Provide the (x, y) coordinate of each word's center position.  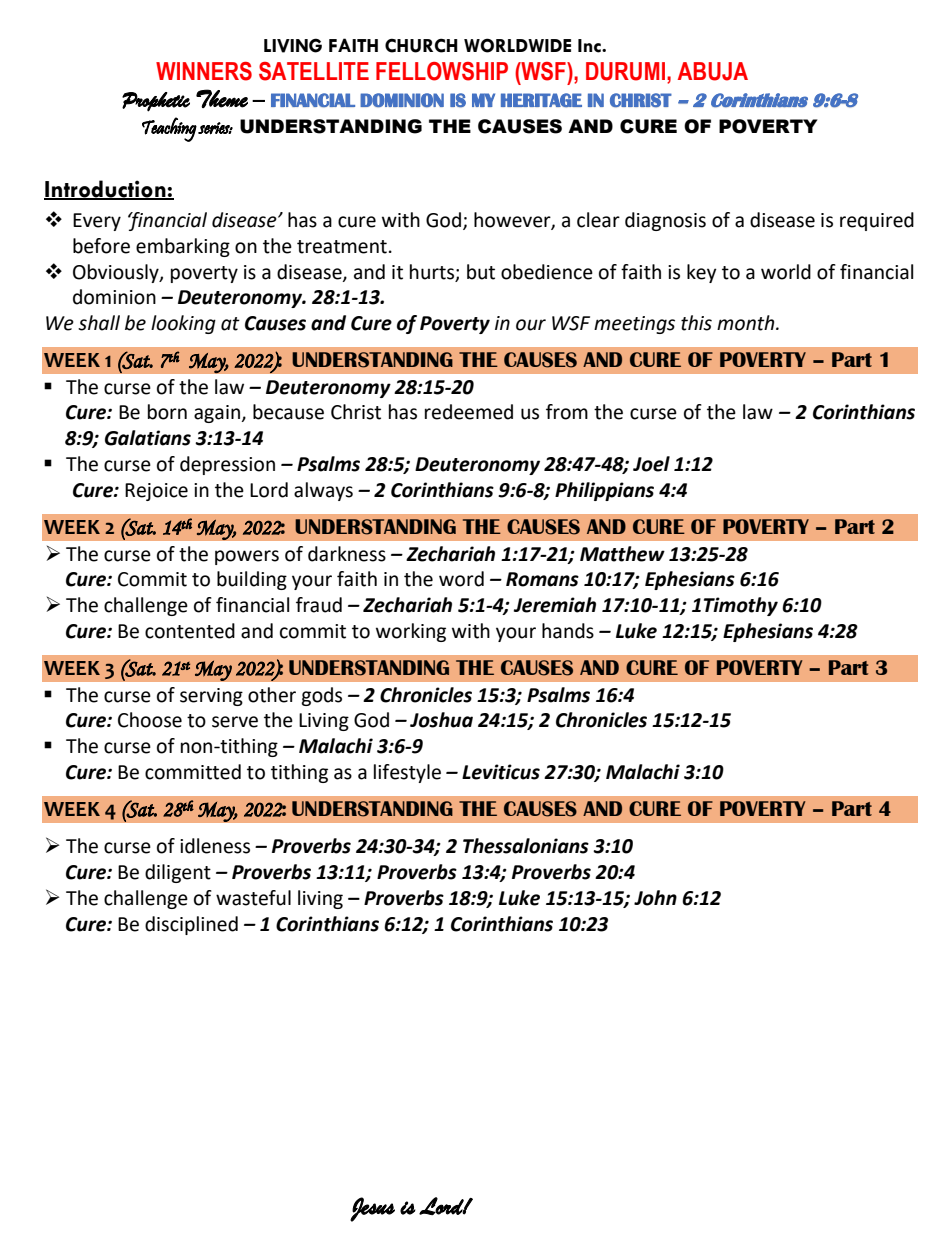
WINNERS (204, 71)
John (655, 898)
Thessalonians (526, 846)
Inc (590, 46)
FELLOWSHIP (442, 71)
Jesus (372, 1209)
